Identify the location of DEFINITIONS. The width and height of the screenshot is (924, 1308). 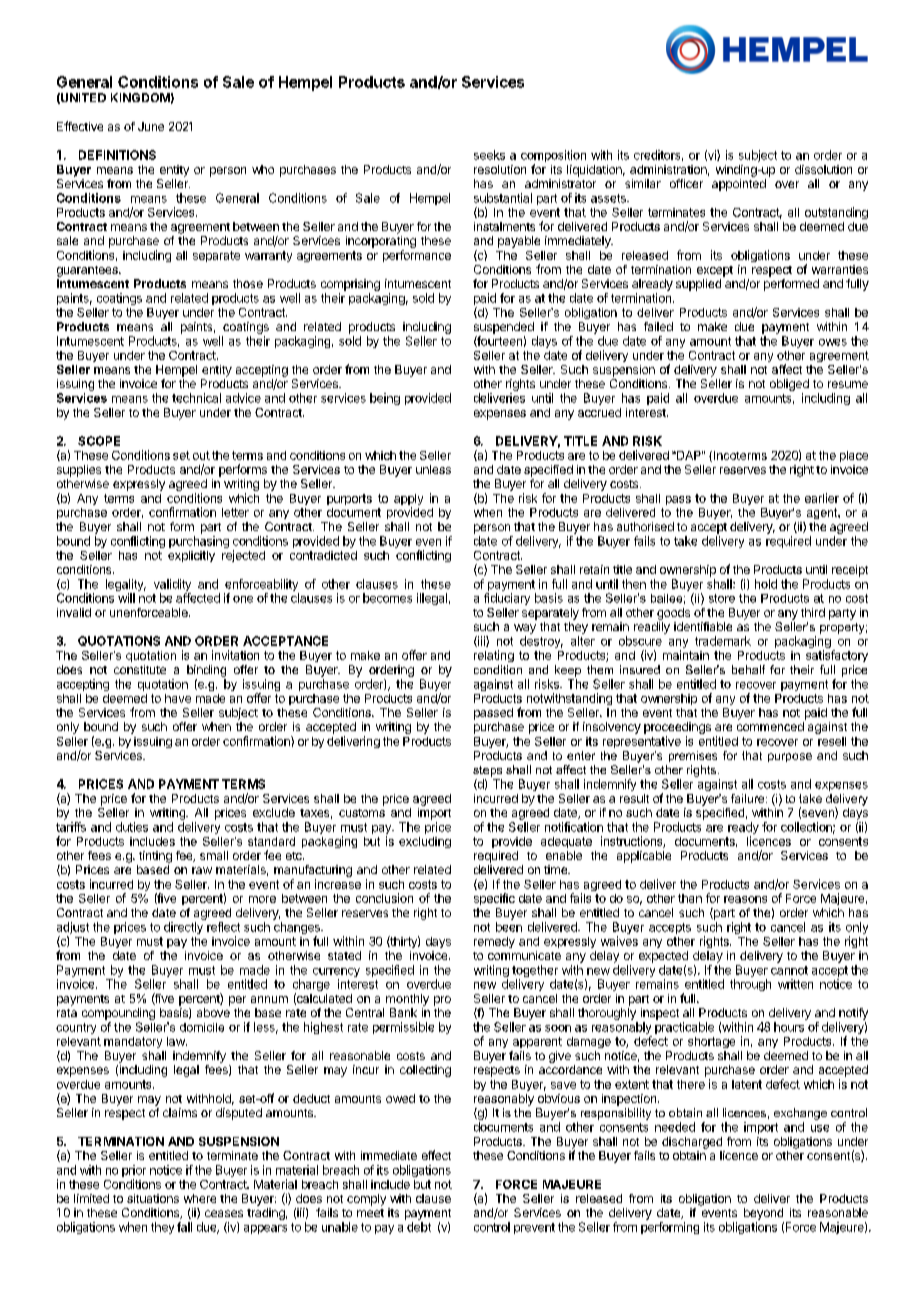
(117, 155).
